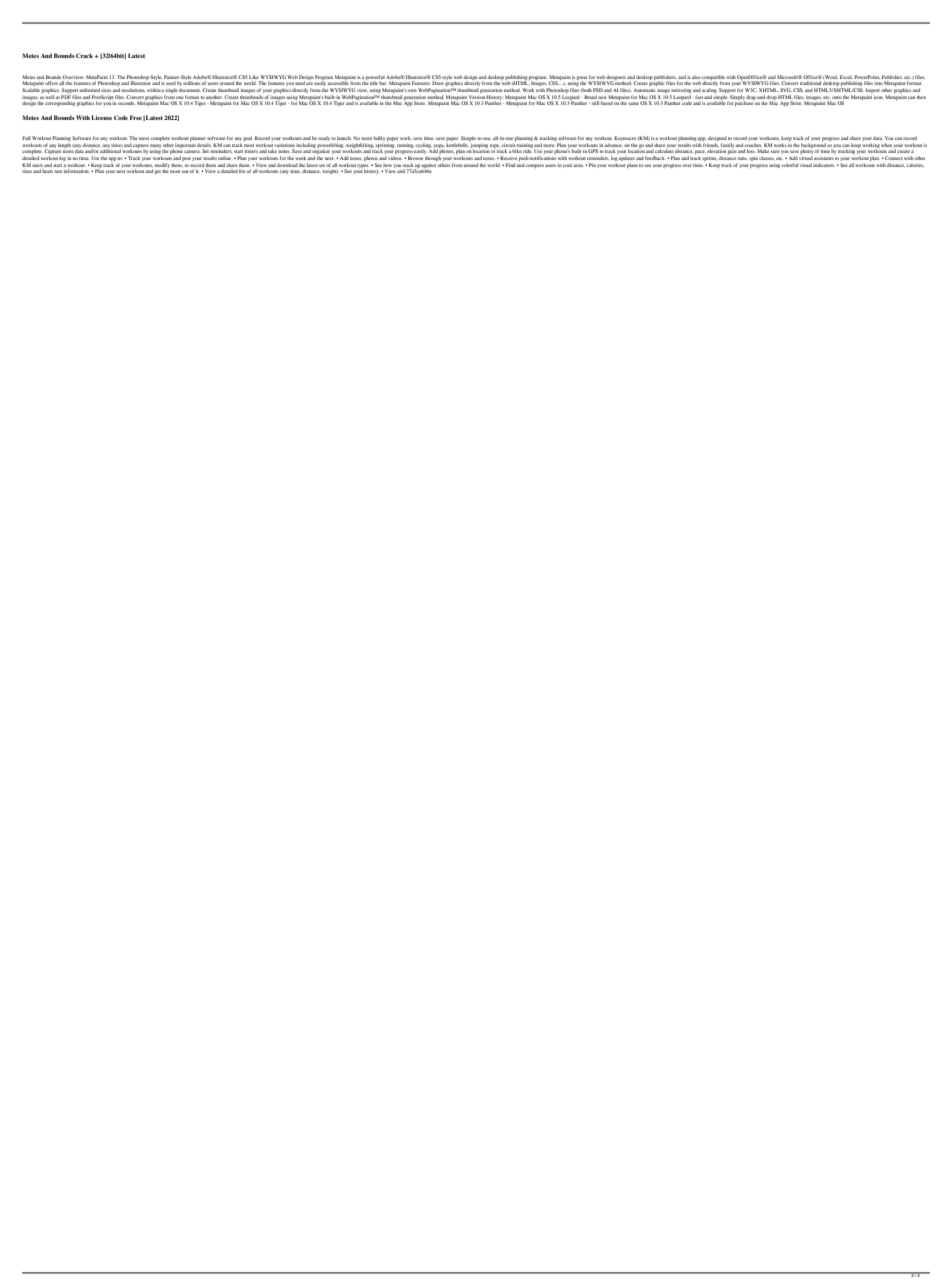 The image size is (952, 1288). What do you see at coordinates (254, 77) in the screenshot?
I see `Like` at bounding box center [254, 77].
